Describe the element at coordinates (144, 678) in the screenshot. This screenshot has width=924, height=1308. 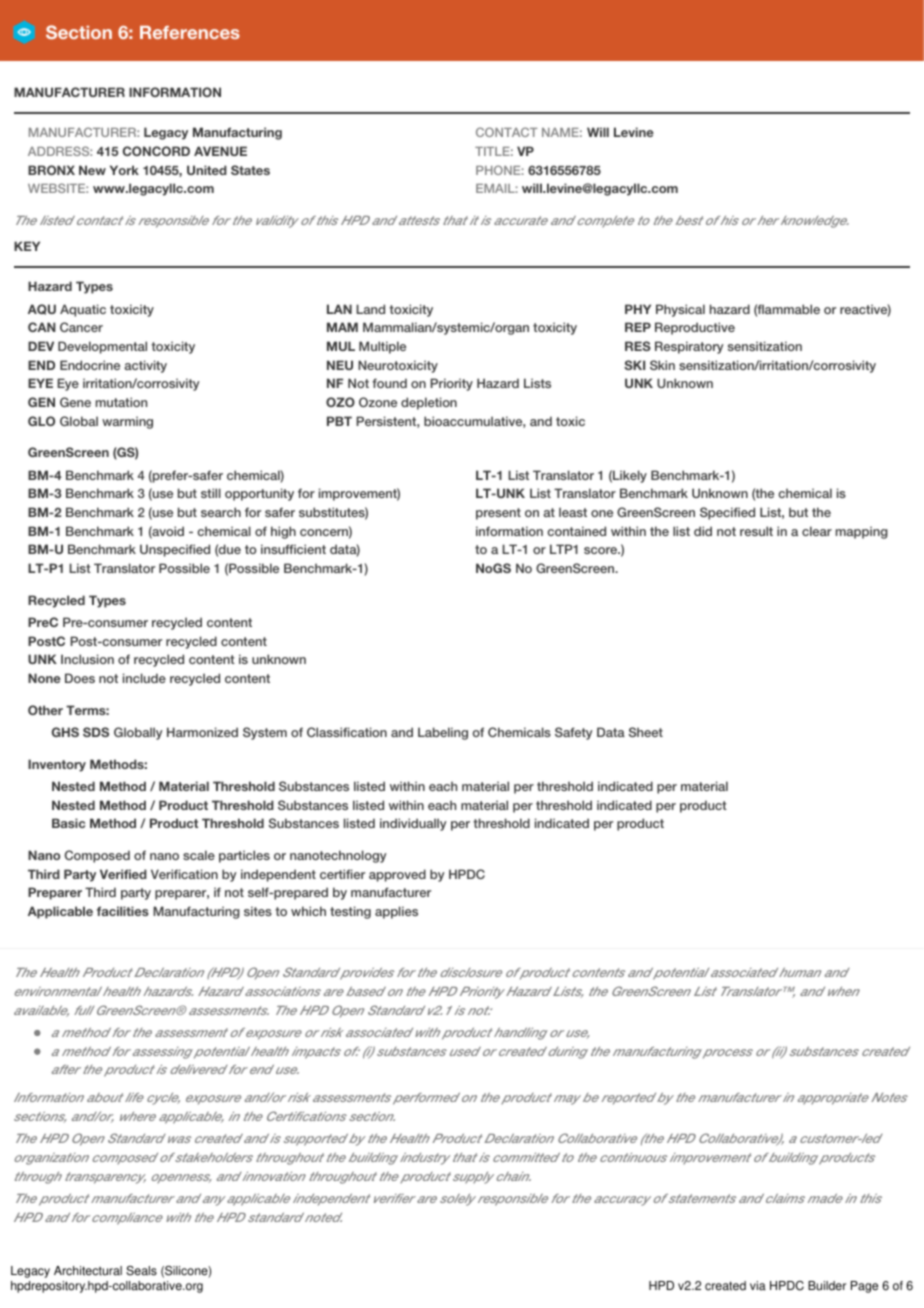
I see `include` at that location.
